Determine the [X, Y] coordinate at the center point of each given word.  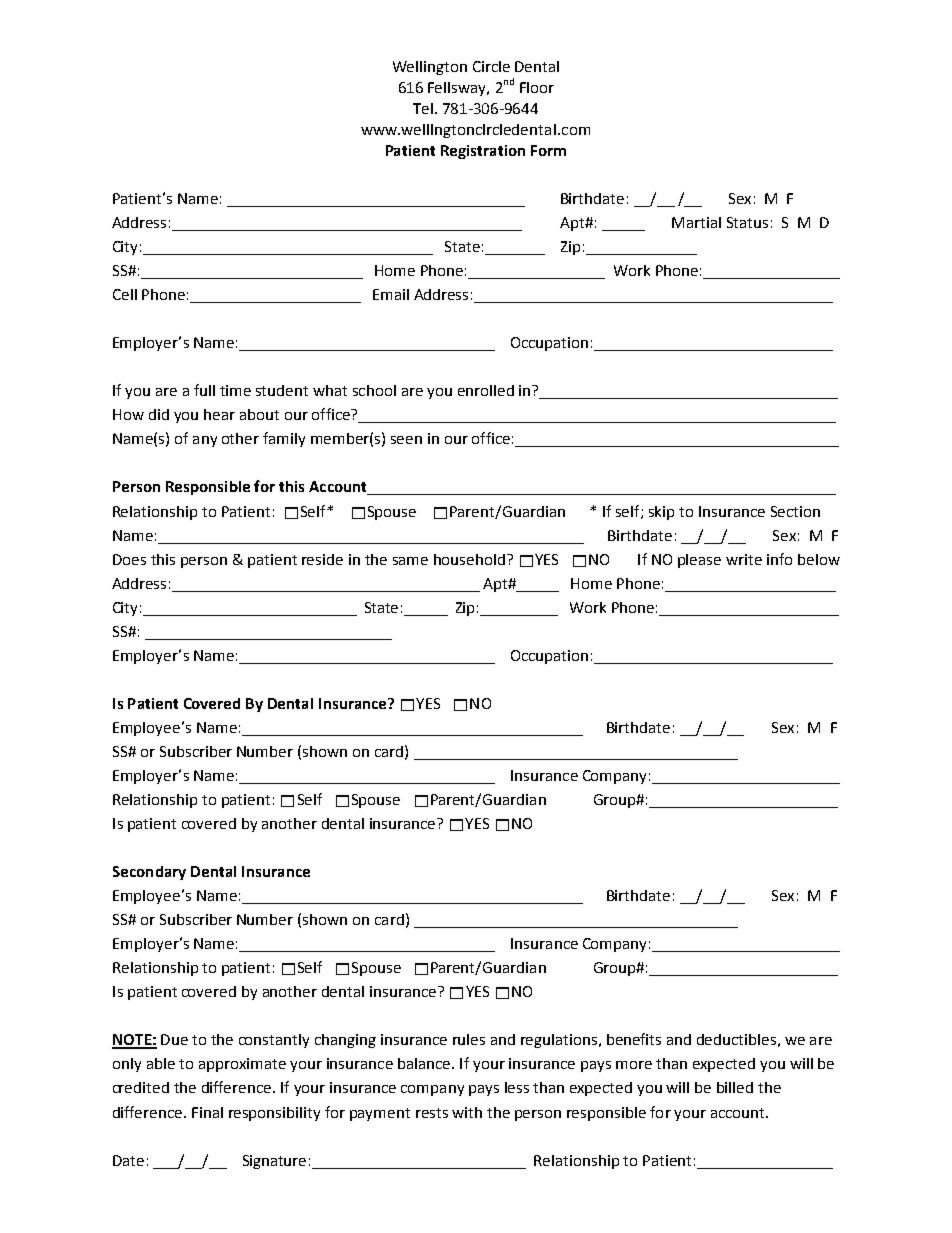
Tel [423, 108]
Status [747, 222]
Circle [491, 66]
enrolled [486, 390]
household [469, 559]
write [744, 559]
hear [219, 414]
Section [795, 511]
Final [207, 1112]
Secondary [149, 873]
